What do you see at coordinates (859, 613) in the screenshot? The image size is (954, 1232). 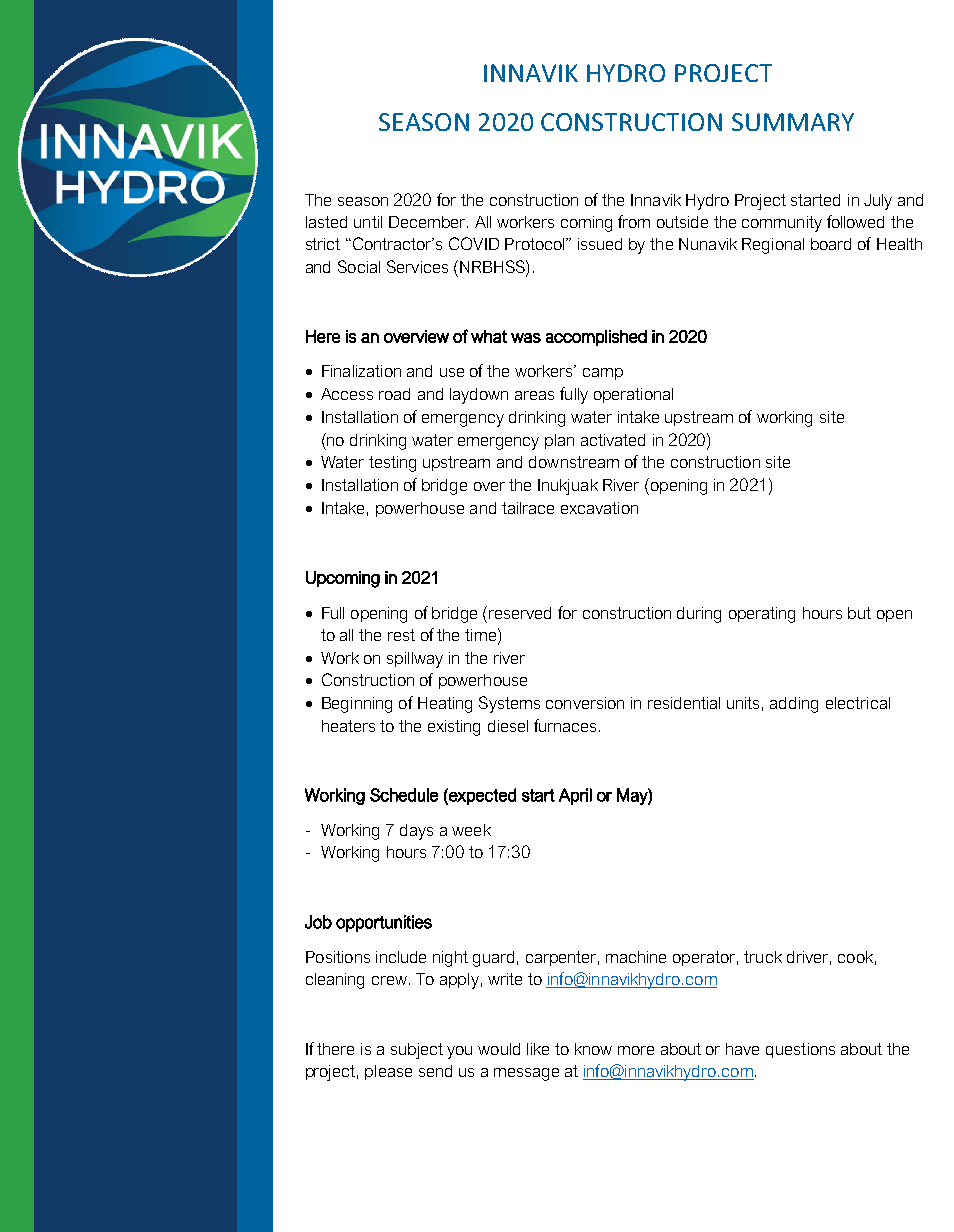 I see `but` at bounding box center [859, 613].
